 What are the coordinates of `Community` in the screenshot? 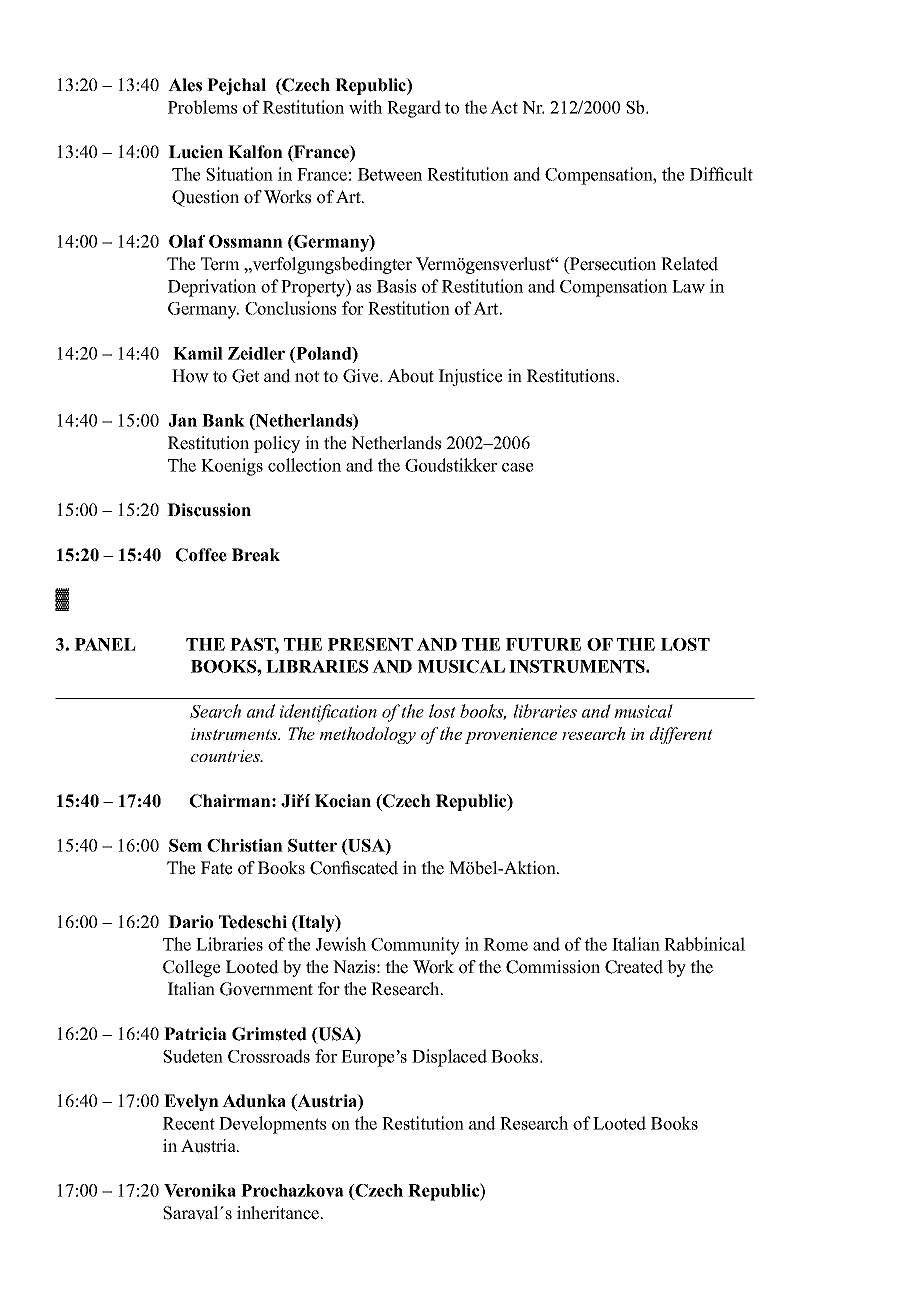 It's located at (415, 946).
